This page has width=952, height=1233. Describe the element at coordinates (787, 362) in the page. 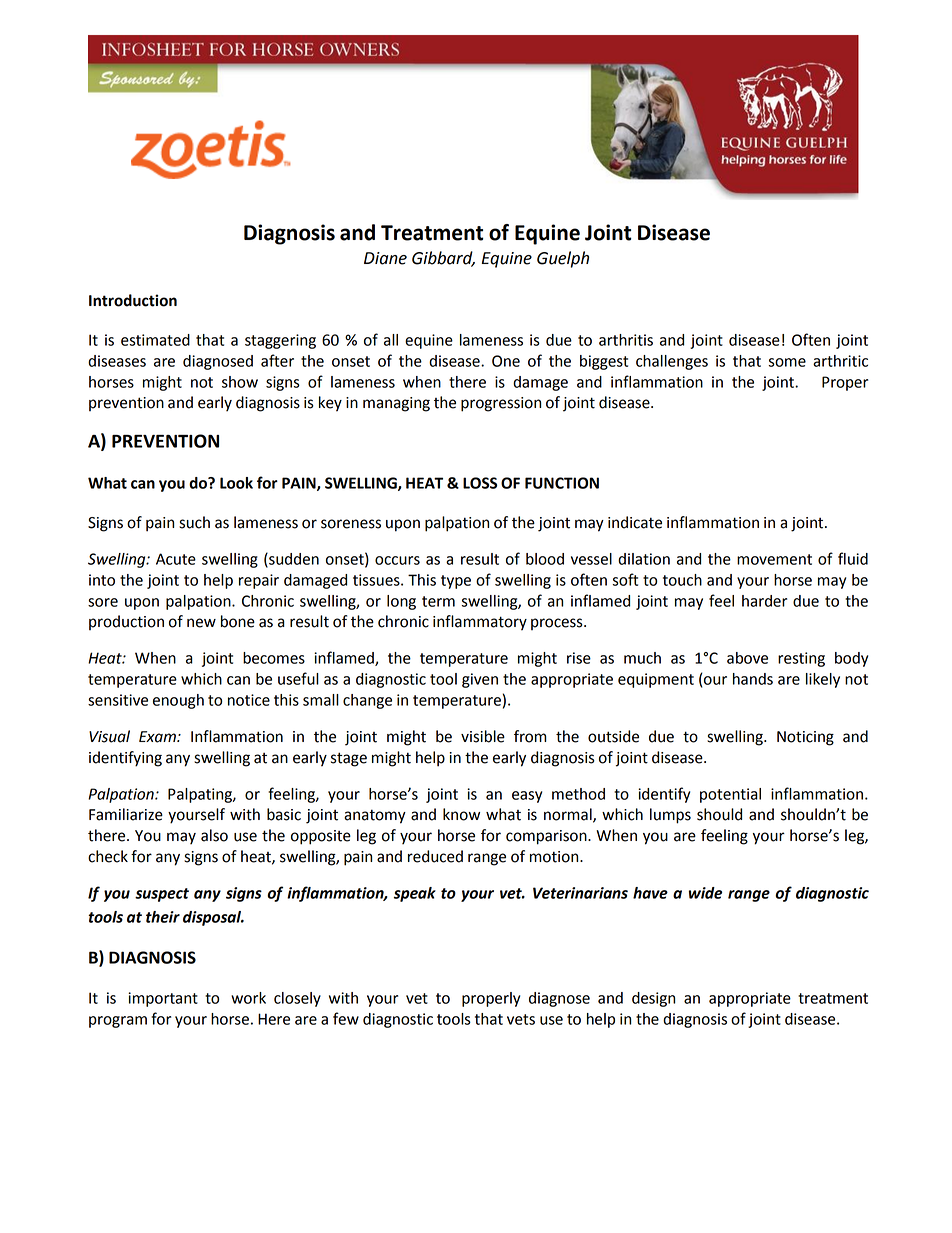

I see `some` at that location.
